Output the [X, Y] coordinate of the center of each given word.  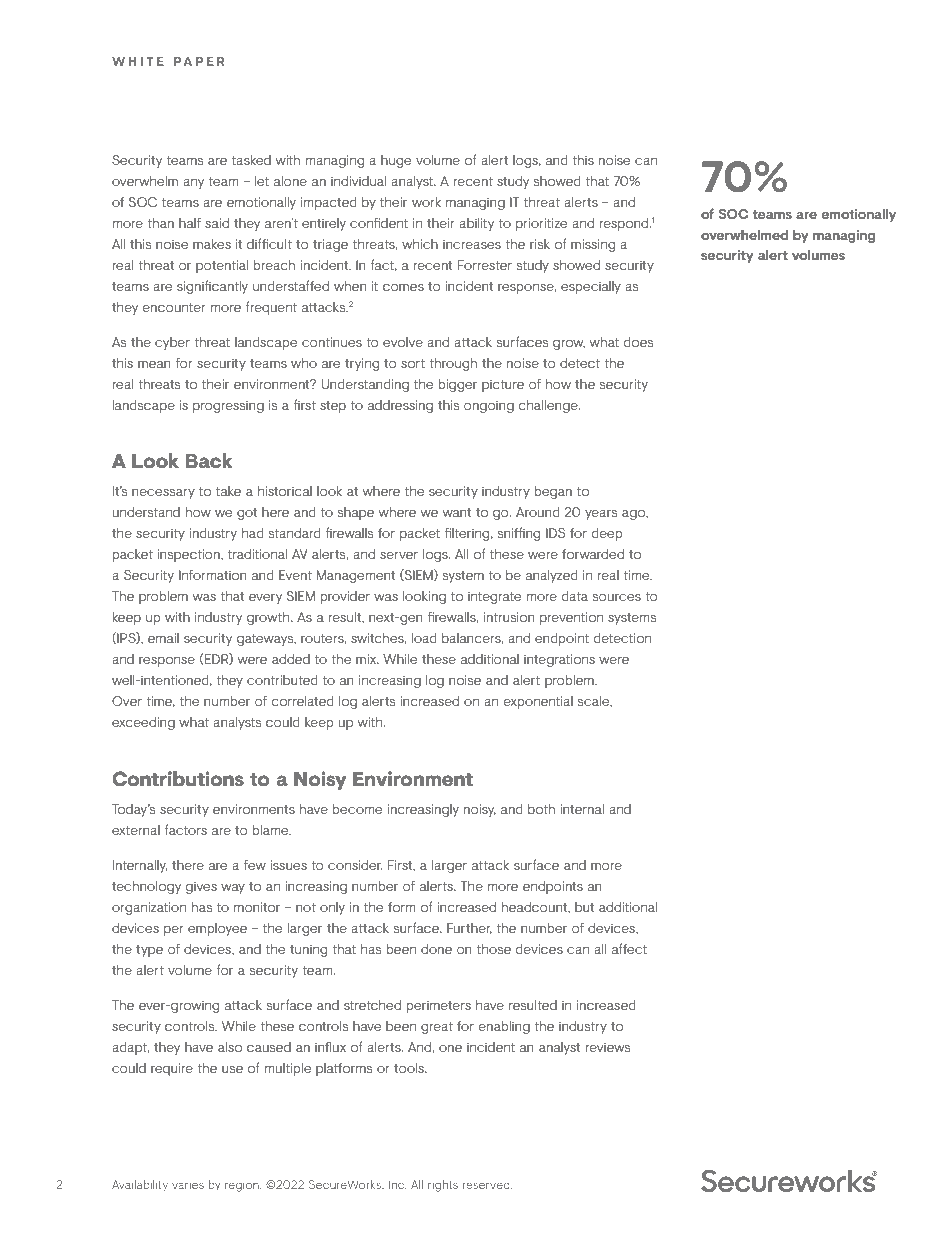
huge [396, 161]
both [541, 809]
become [357, 809]
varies [188, 1185]
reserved [487, 1184]
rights [443, 1186]
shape [356, 513]
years [601, 515]
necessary [163, 494]
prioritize [541, 224]
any [193, 184]
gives [201, 887]
